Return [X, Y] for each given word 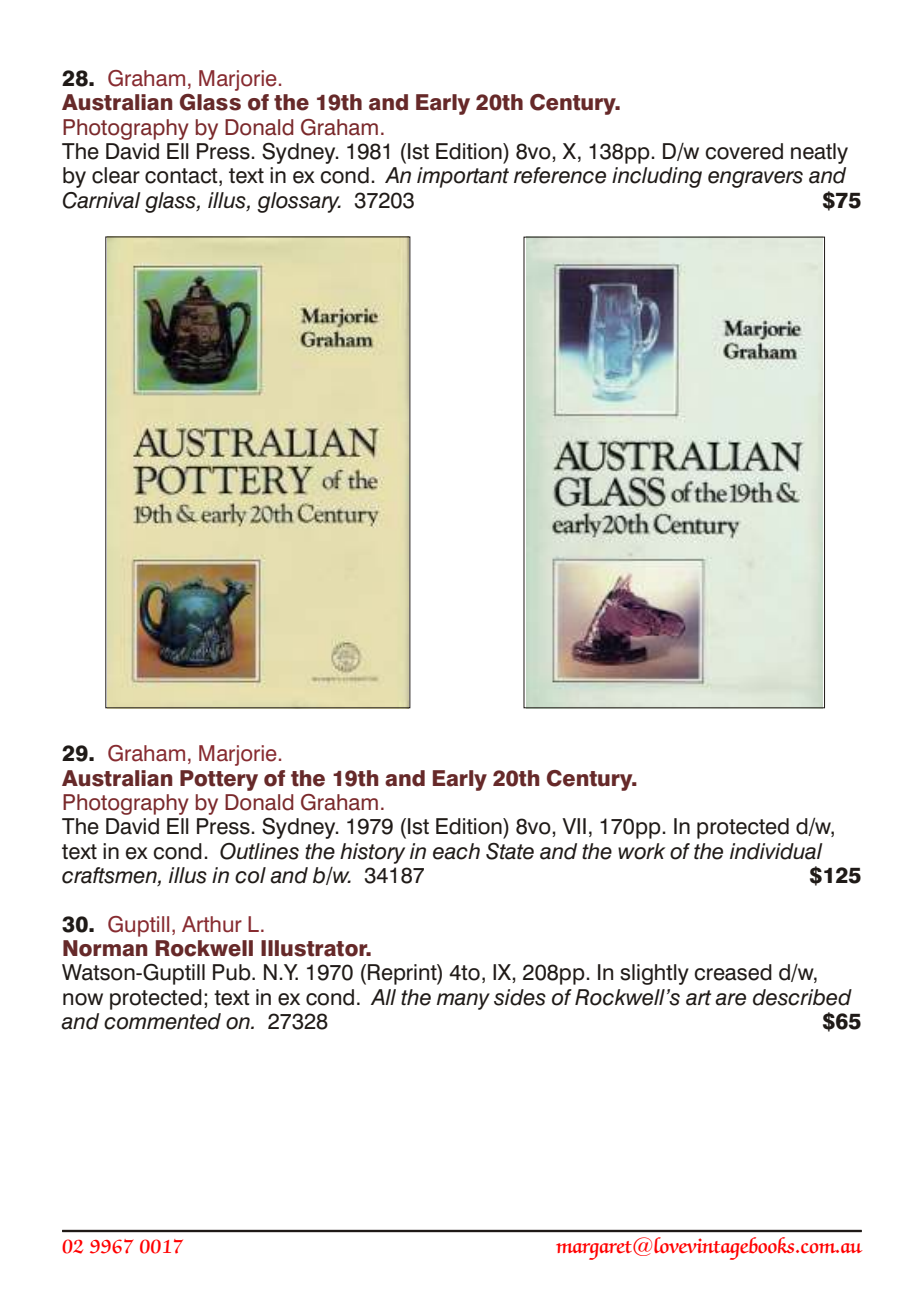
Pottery [219, 780]
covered [744, 151]
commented [162, 1021]
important [463, 177]
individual [776, 851]
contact [182, 177]
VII [574, 826]
